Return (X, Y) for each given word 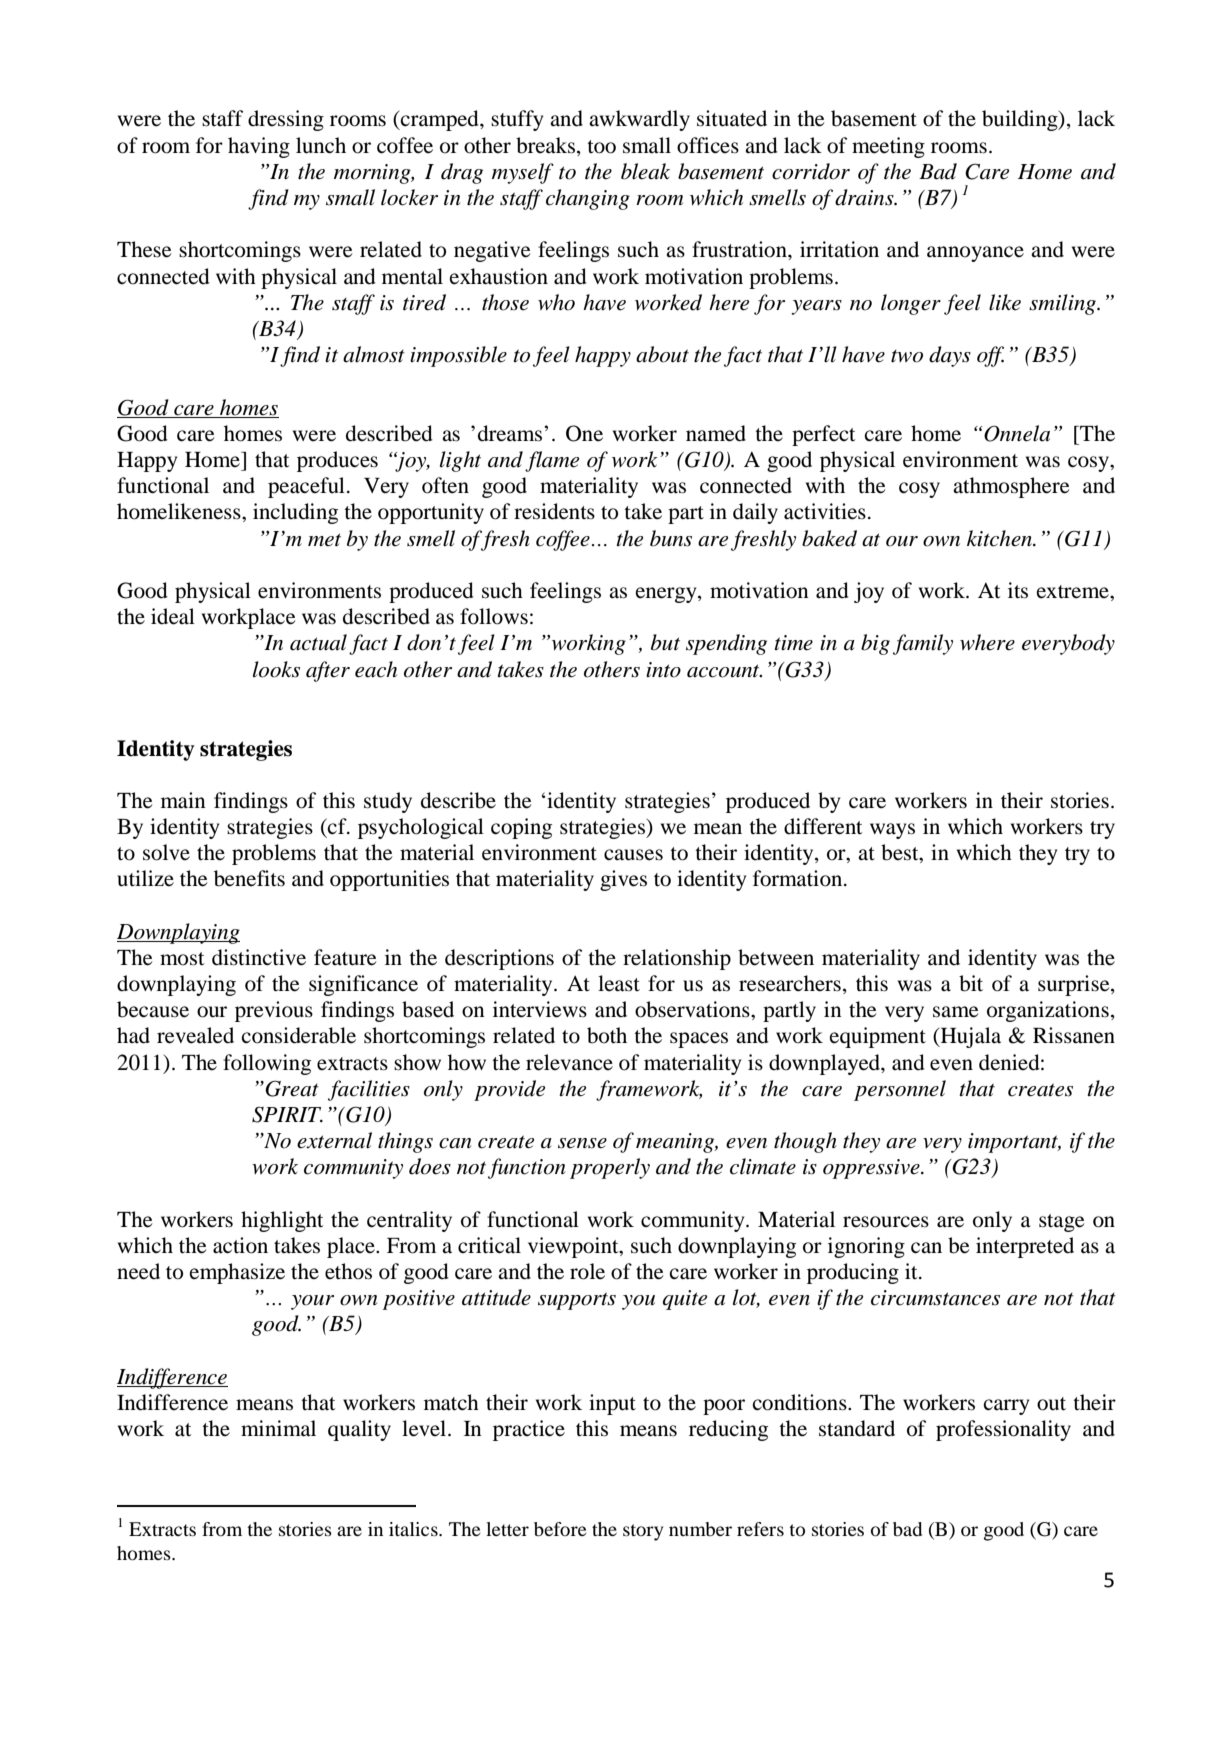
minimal (278, 1428)
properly (610, 1168)
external (334, 1140)
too (601, 147)
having (259, 147)
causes (633, 855)
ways (892, 831)
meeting (888, 147)
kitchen (1001, 538)
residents (554, 511)
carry (1006, 1407)
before (560, 1529)
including (295, 513)
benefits (249, 878)
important (1014, 1143)
